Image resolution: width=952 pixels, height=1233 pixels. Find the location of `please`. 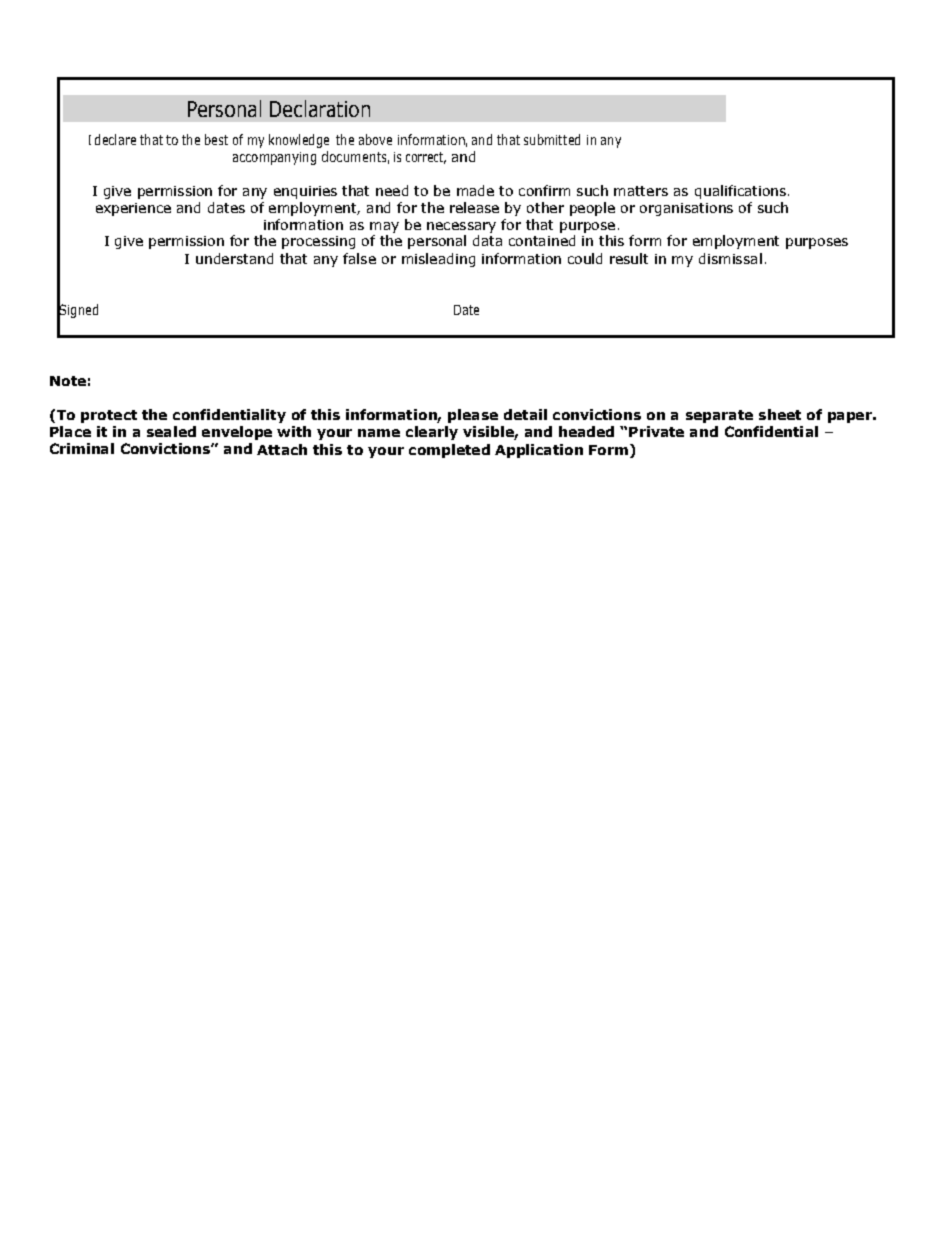

please is located at coordinates (473, 416).
